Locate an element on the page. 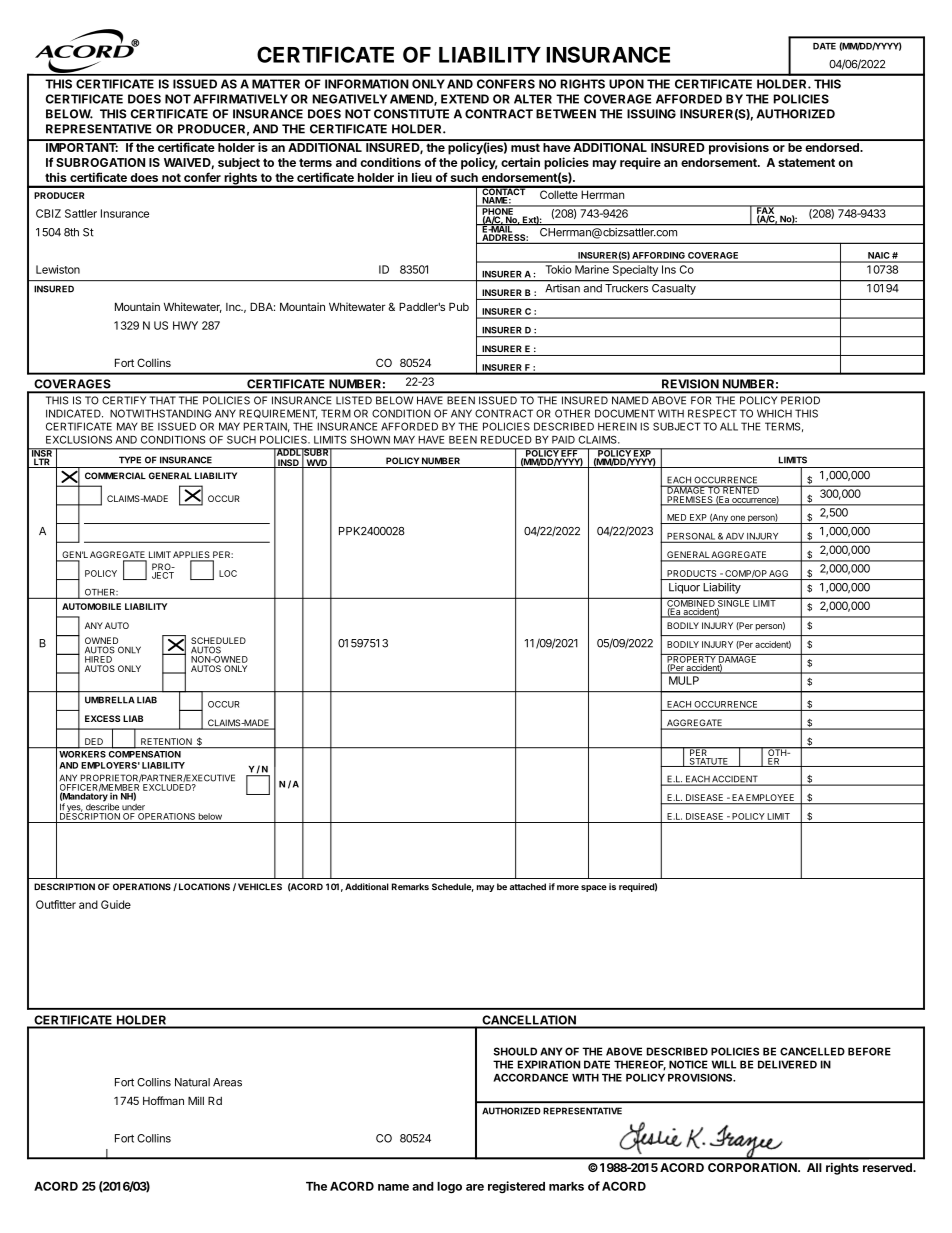  statement is located at coordinates (806, 162).
